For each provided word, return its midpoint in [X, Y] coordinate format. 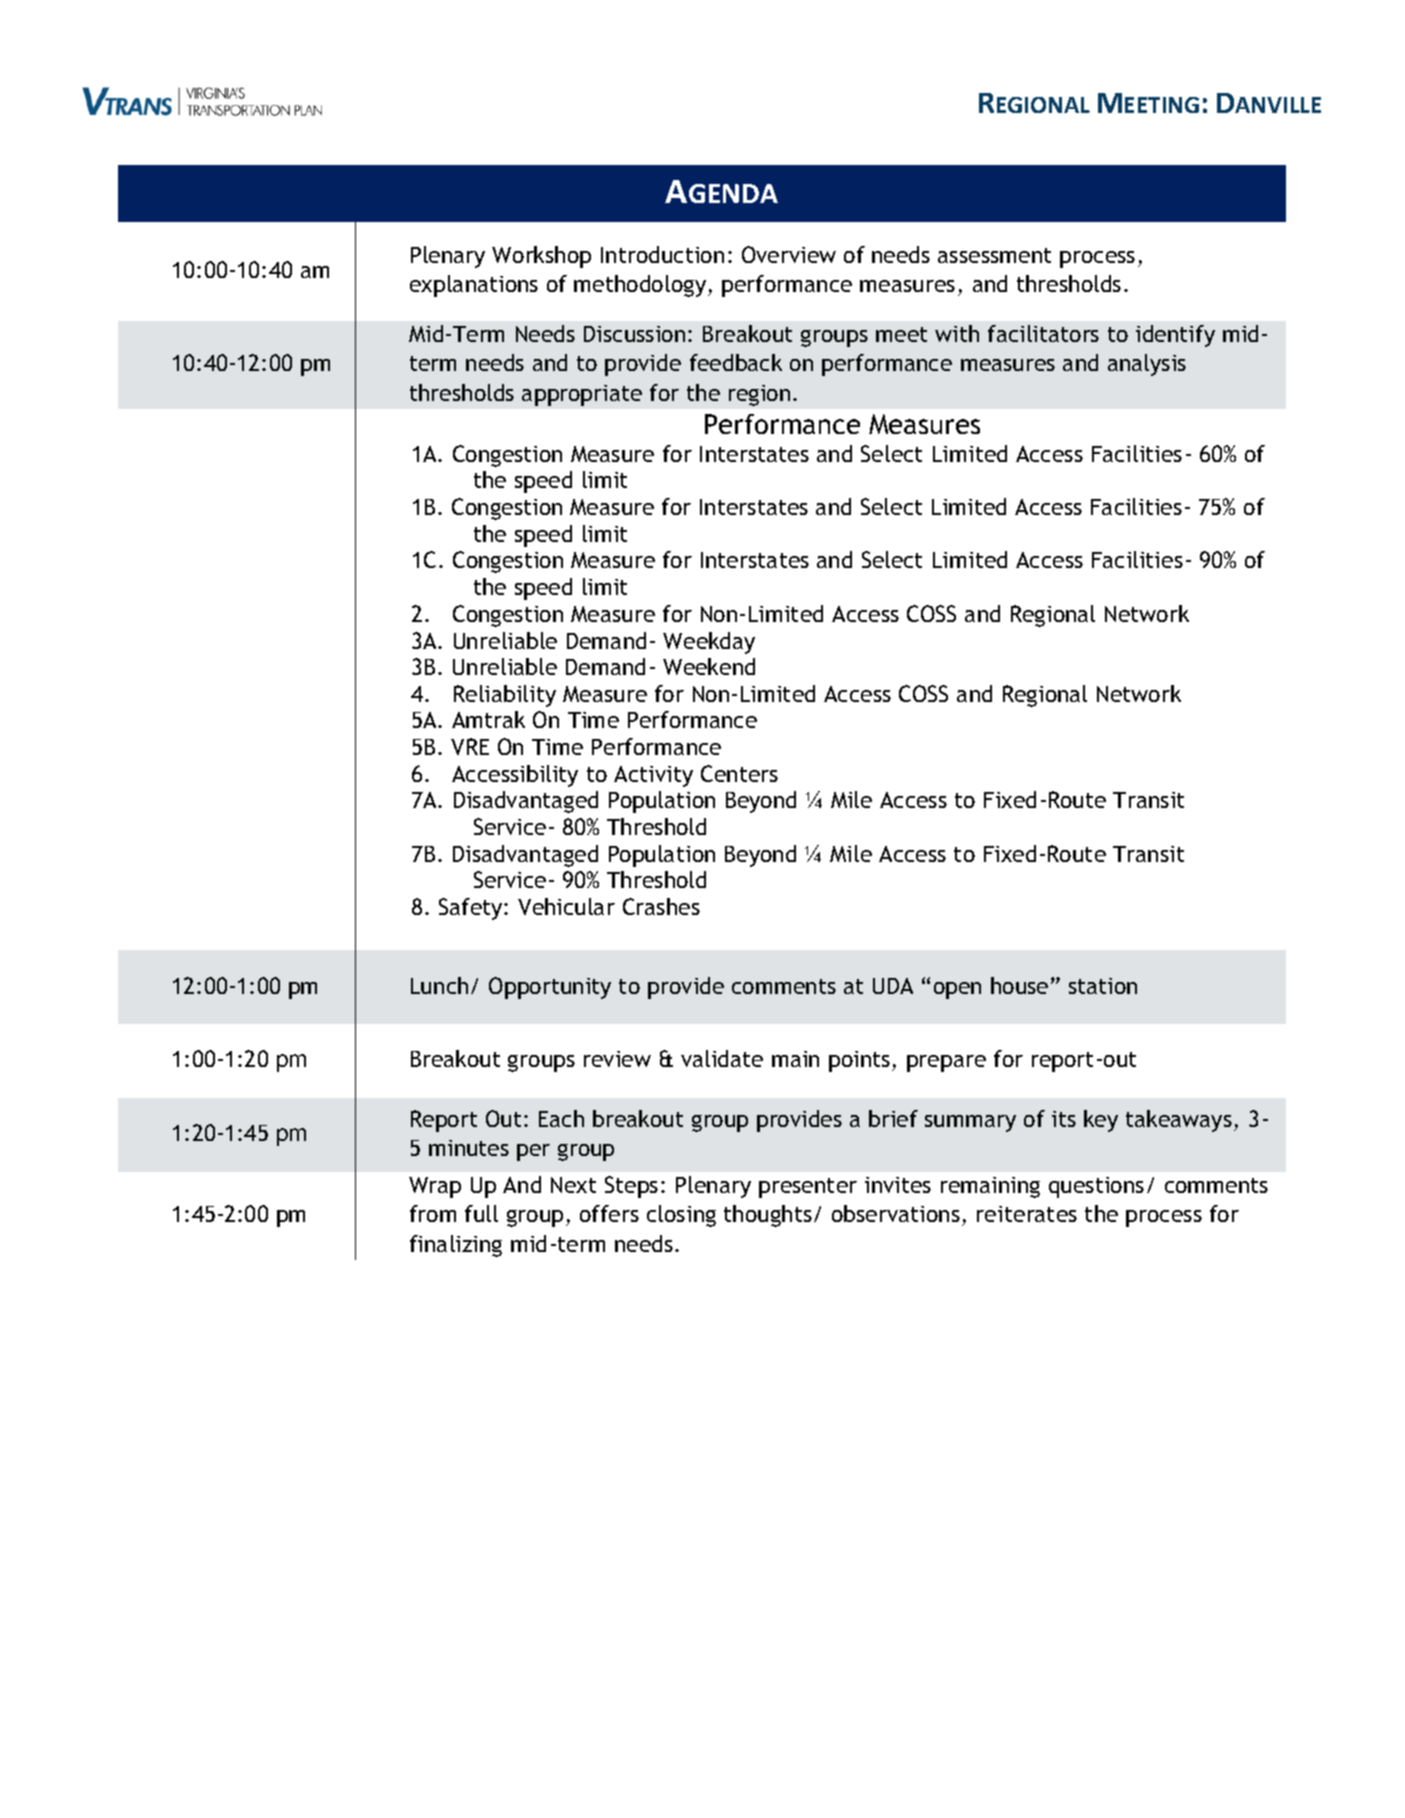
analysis [1147, 365]
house [1019, 985]
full [481, 1213]
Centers [739, 773]
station [1103, 986]
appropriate [582, 395]
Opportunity [550, 988]
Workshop [541, 257]
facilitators [1043, 333]
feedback [736, 362]
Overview [789, 254]
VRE [470, 746]
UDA [893, 986]
